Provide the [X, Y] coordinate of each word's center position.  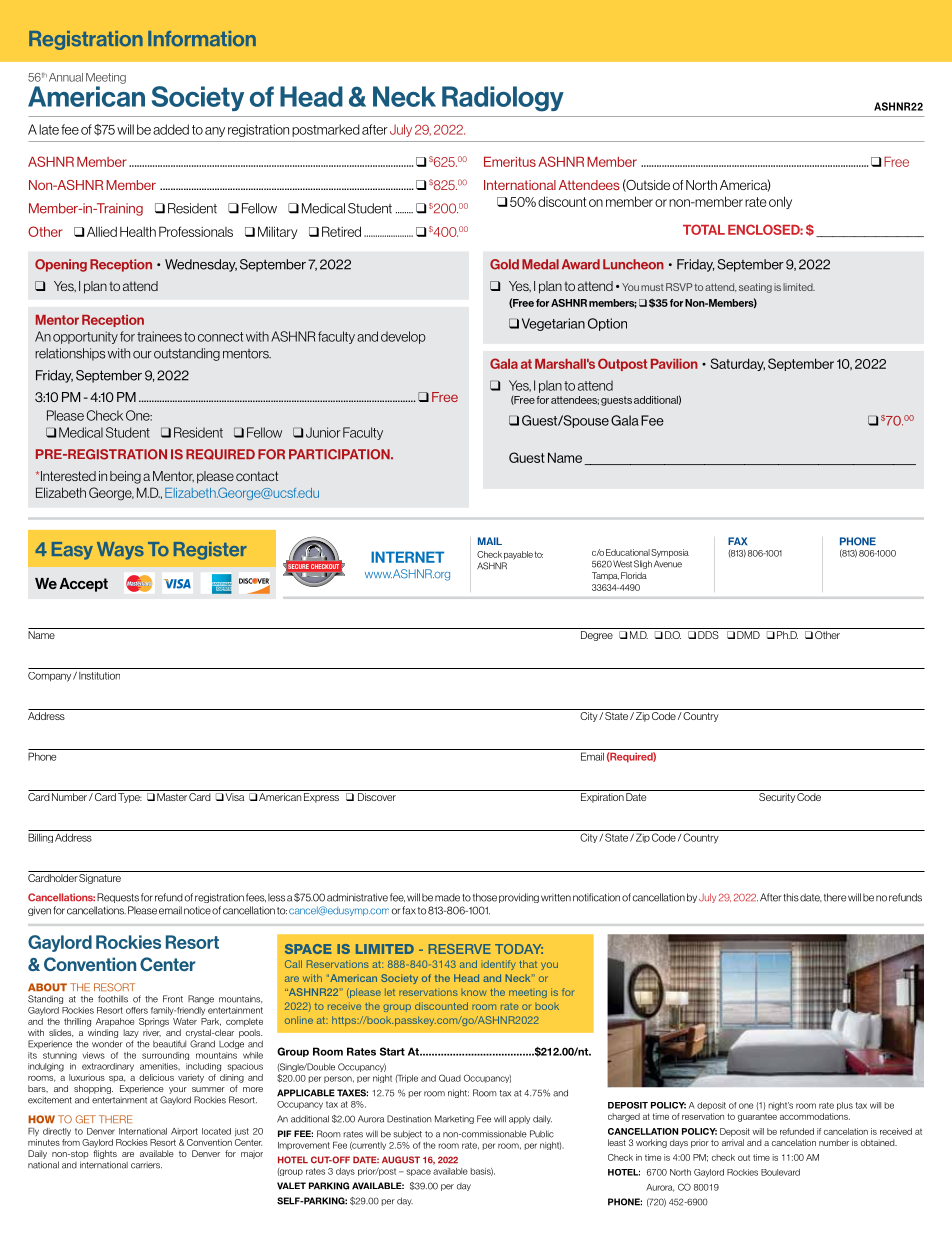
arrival [733, 1142]
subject [407, 1134]
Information [202, 39]
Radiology [503, 99]
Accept [83, 585]
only [780, 202]
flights [105, 1154]
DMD [748, 635]
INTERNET [407, 557]
